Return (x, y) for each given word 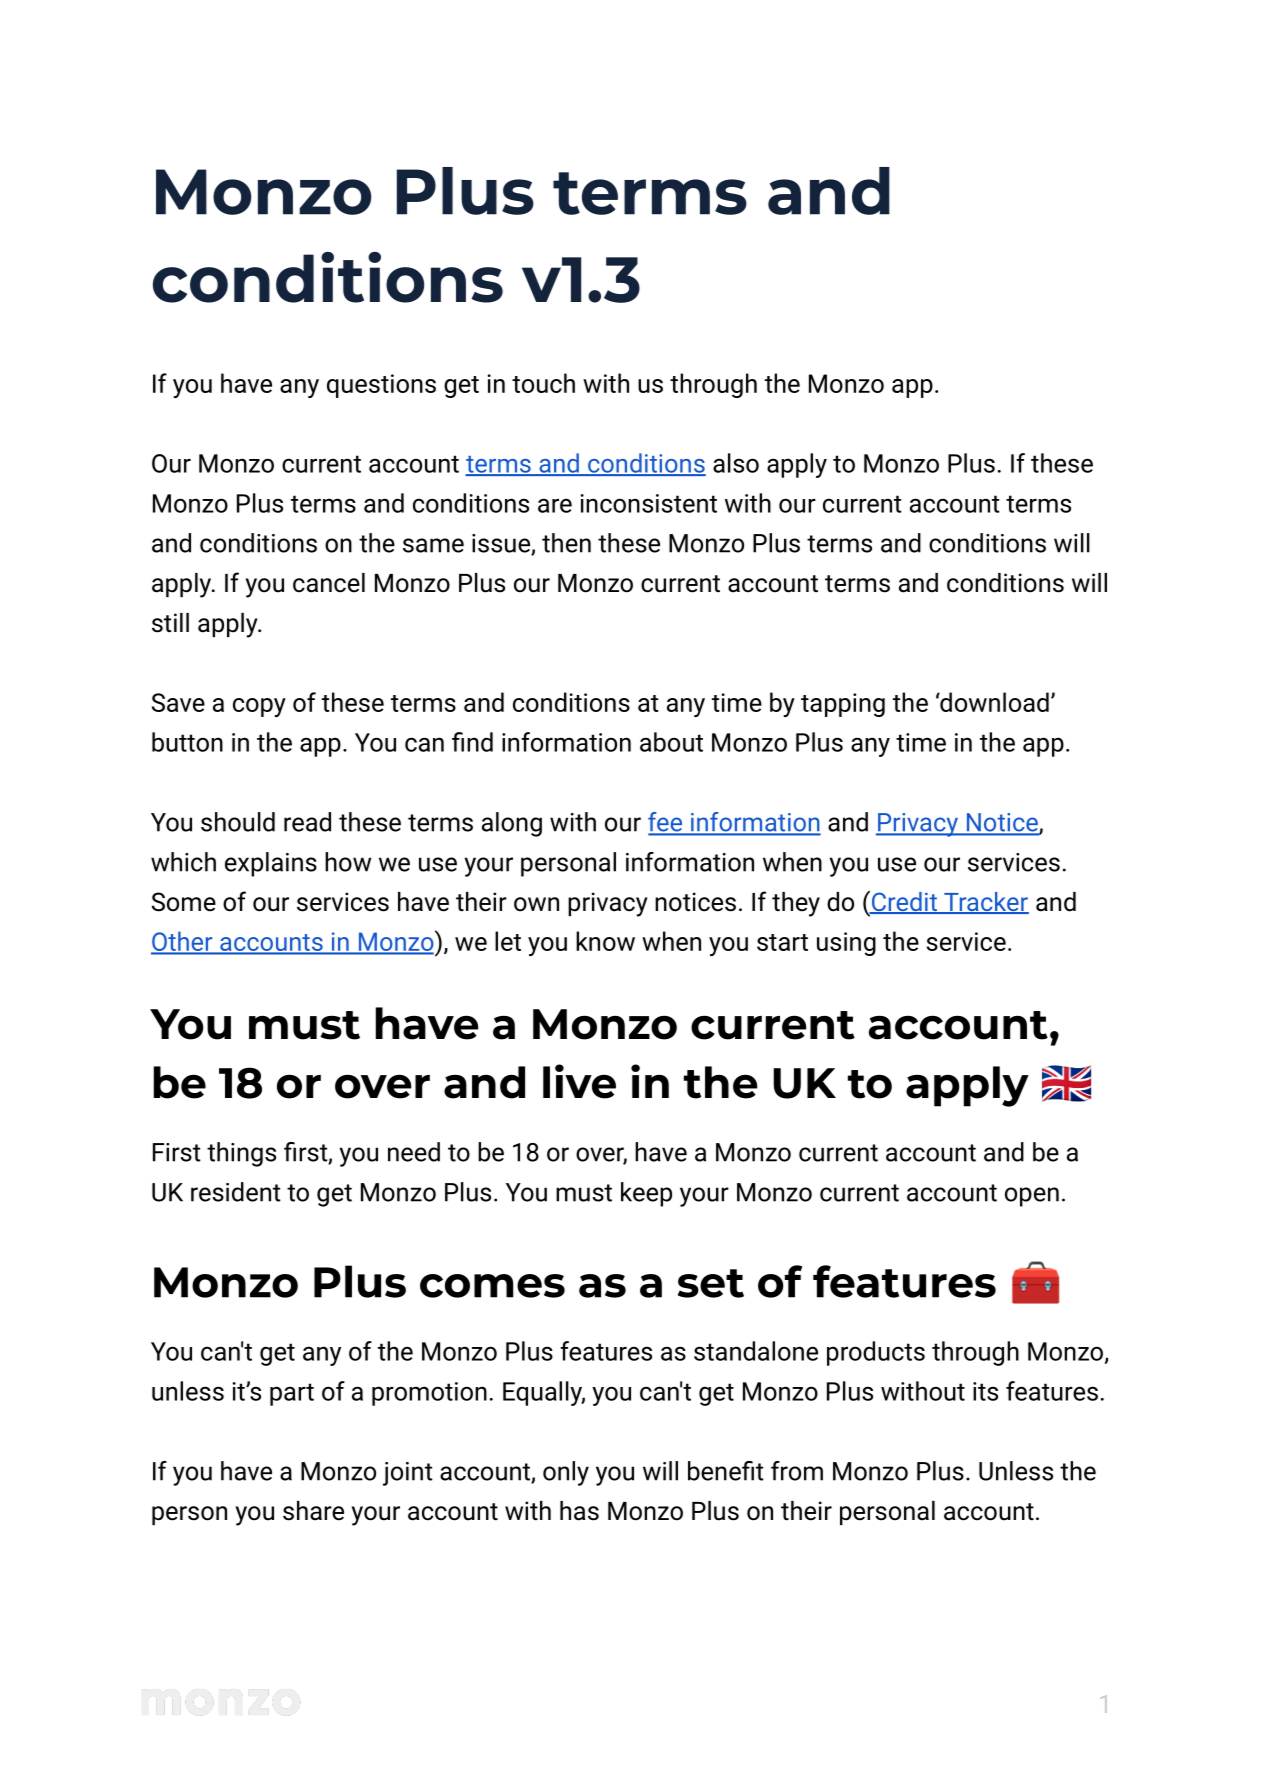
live (579, 1081)
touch (543, 383)
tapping (843, 705)
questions (381, 386)
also (736, 463)
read (307, 822)
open (1032, 1197)
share (313, 1511)
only (566, 1473)
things (241, 1154)
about (671, 742)
